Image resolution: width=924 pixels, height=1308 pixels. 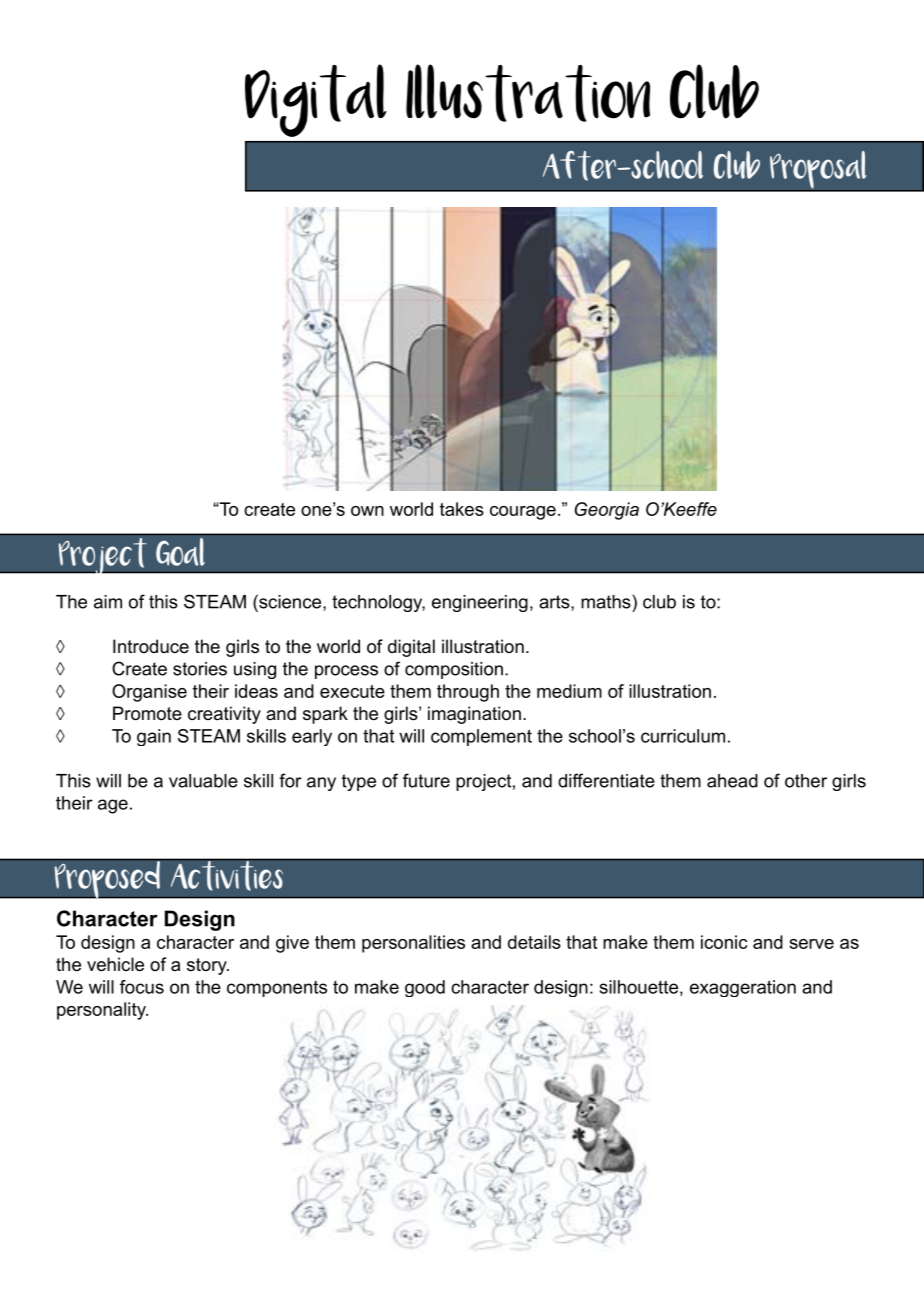 I want to click on own, so click(x=367, y=511).
